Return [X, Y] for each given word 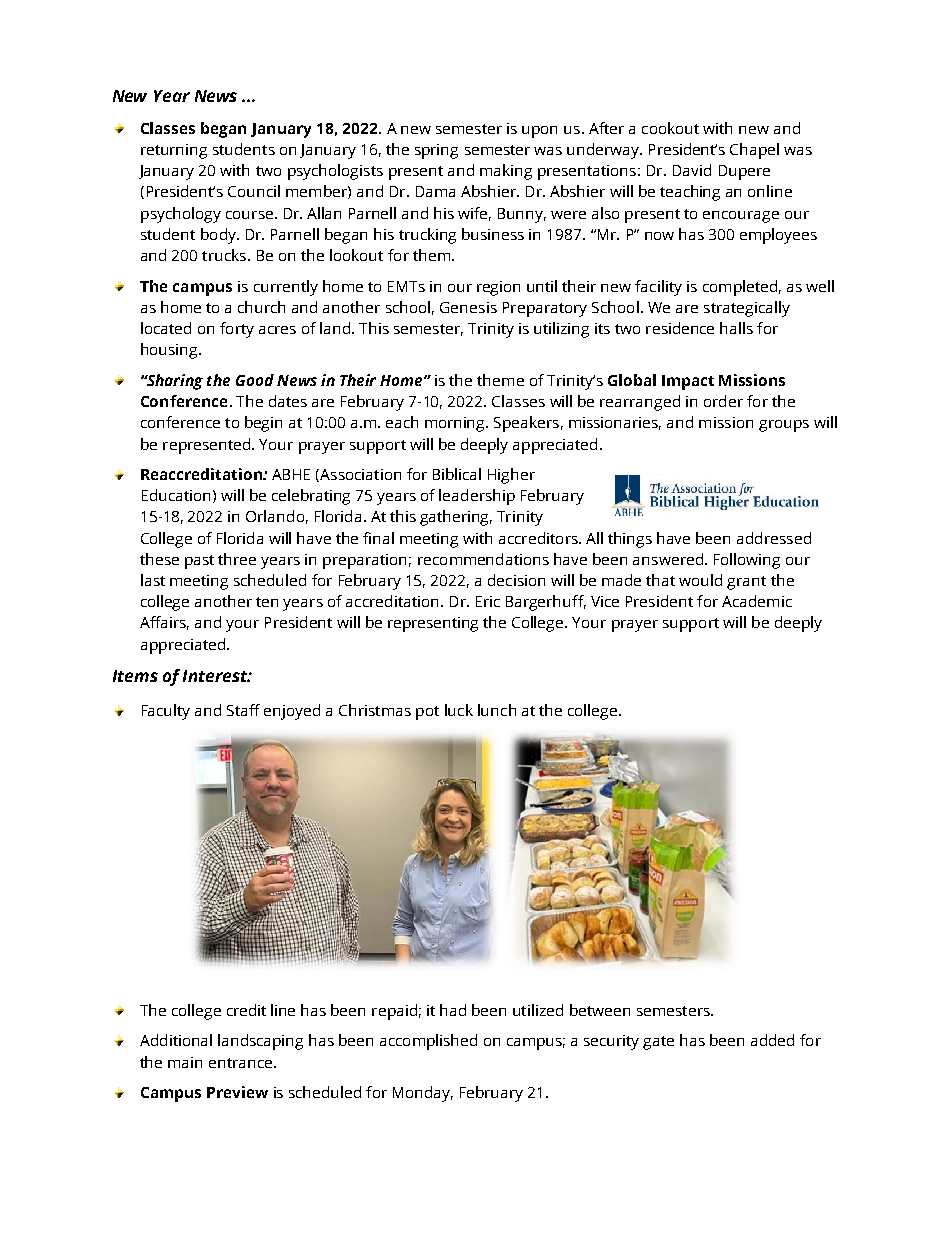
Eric [488, 601]
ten [267, 602]
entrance [240, 1063]
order [723, 401]
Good [255, 380]
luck [459, 710]
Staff [243, 710]
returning [174, 151]
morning [456, 424]
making [506, 172]
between [600, 1010]
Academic [757, 601]
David [692, 170]
